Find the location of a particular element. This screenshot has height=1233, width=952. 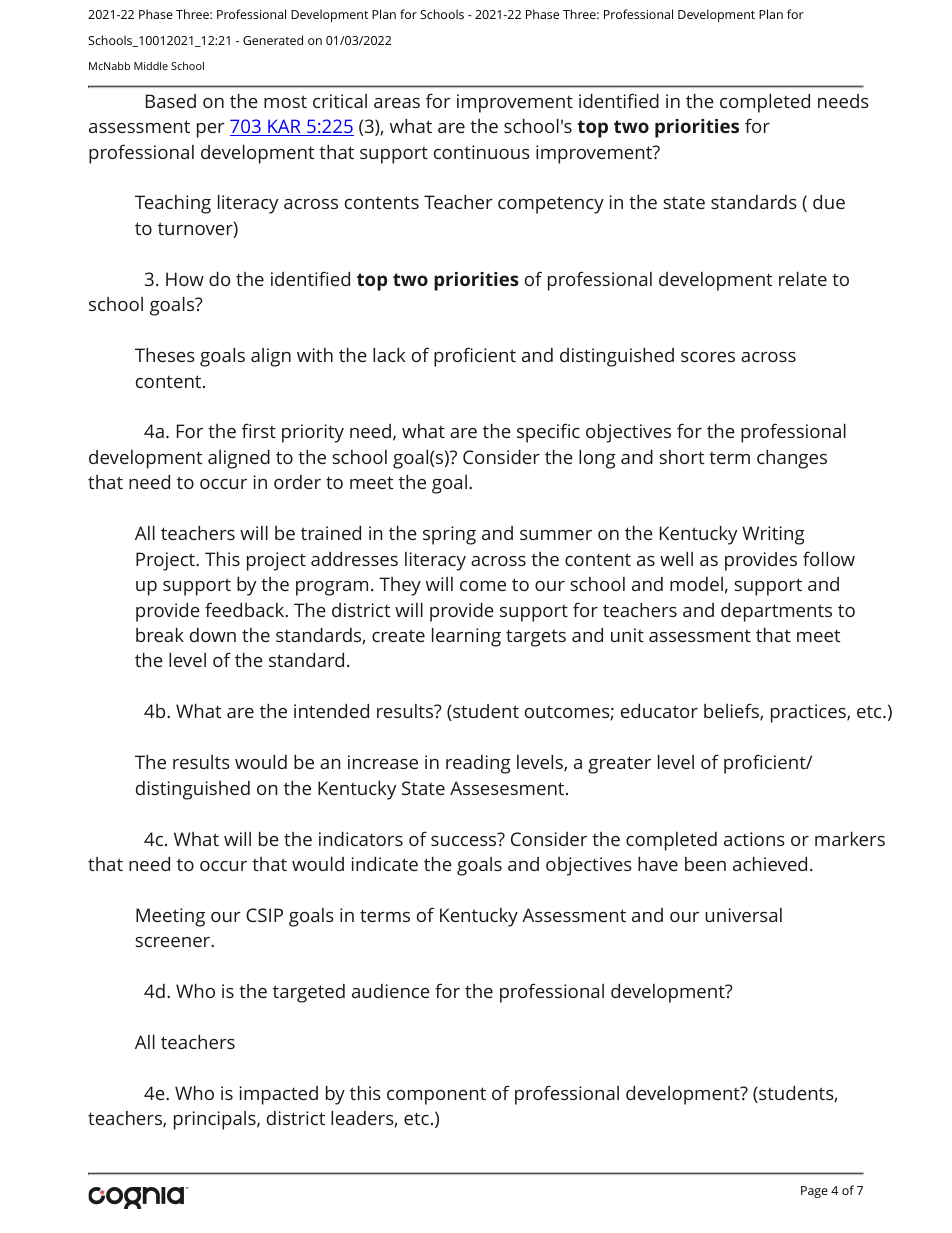

departments is located at coordinates (776, 612).
